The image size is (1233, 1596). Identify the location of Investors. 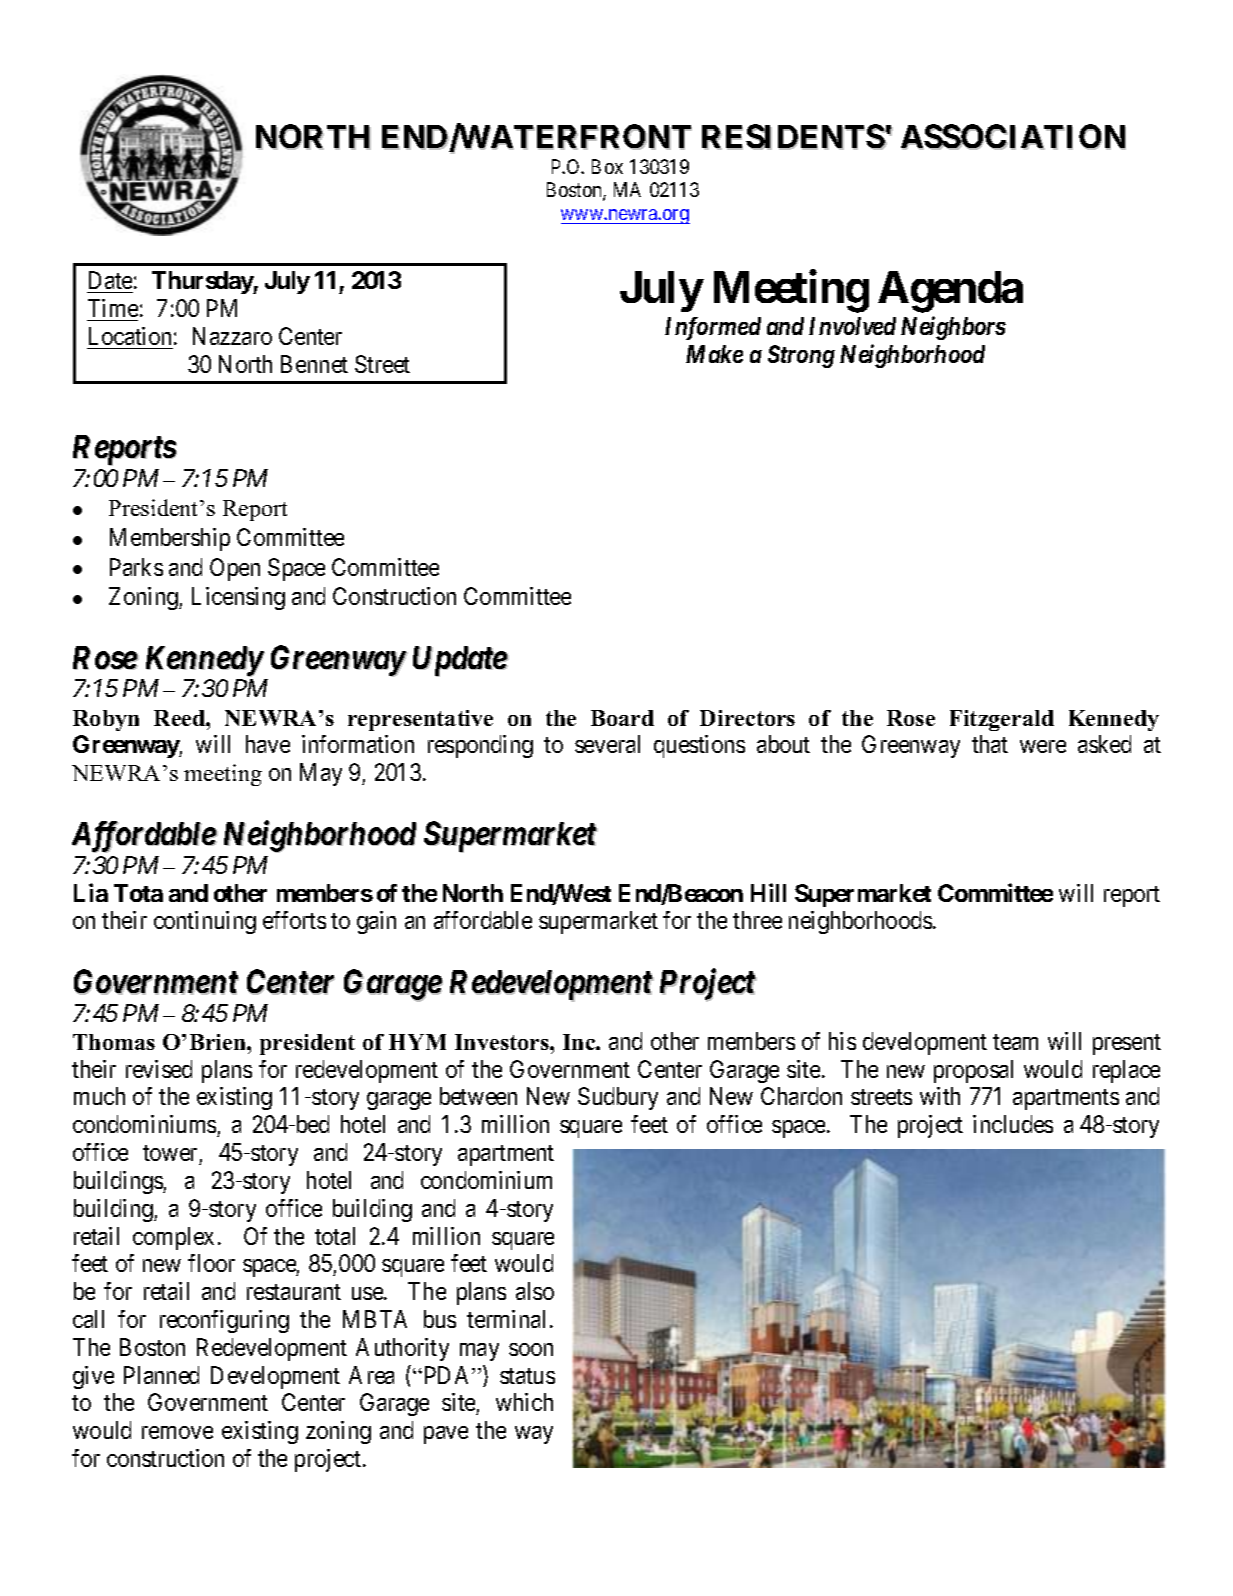
(503, 1042).
